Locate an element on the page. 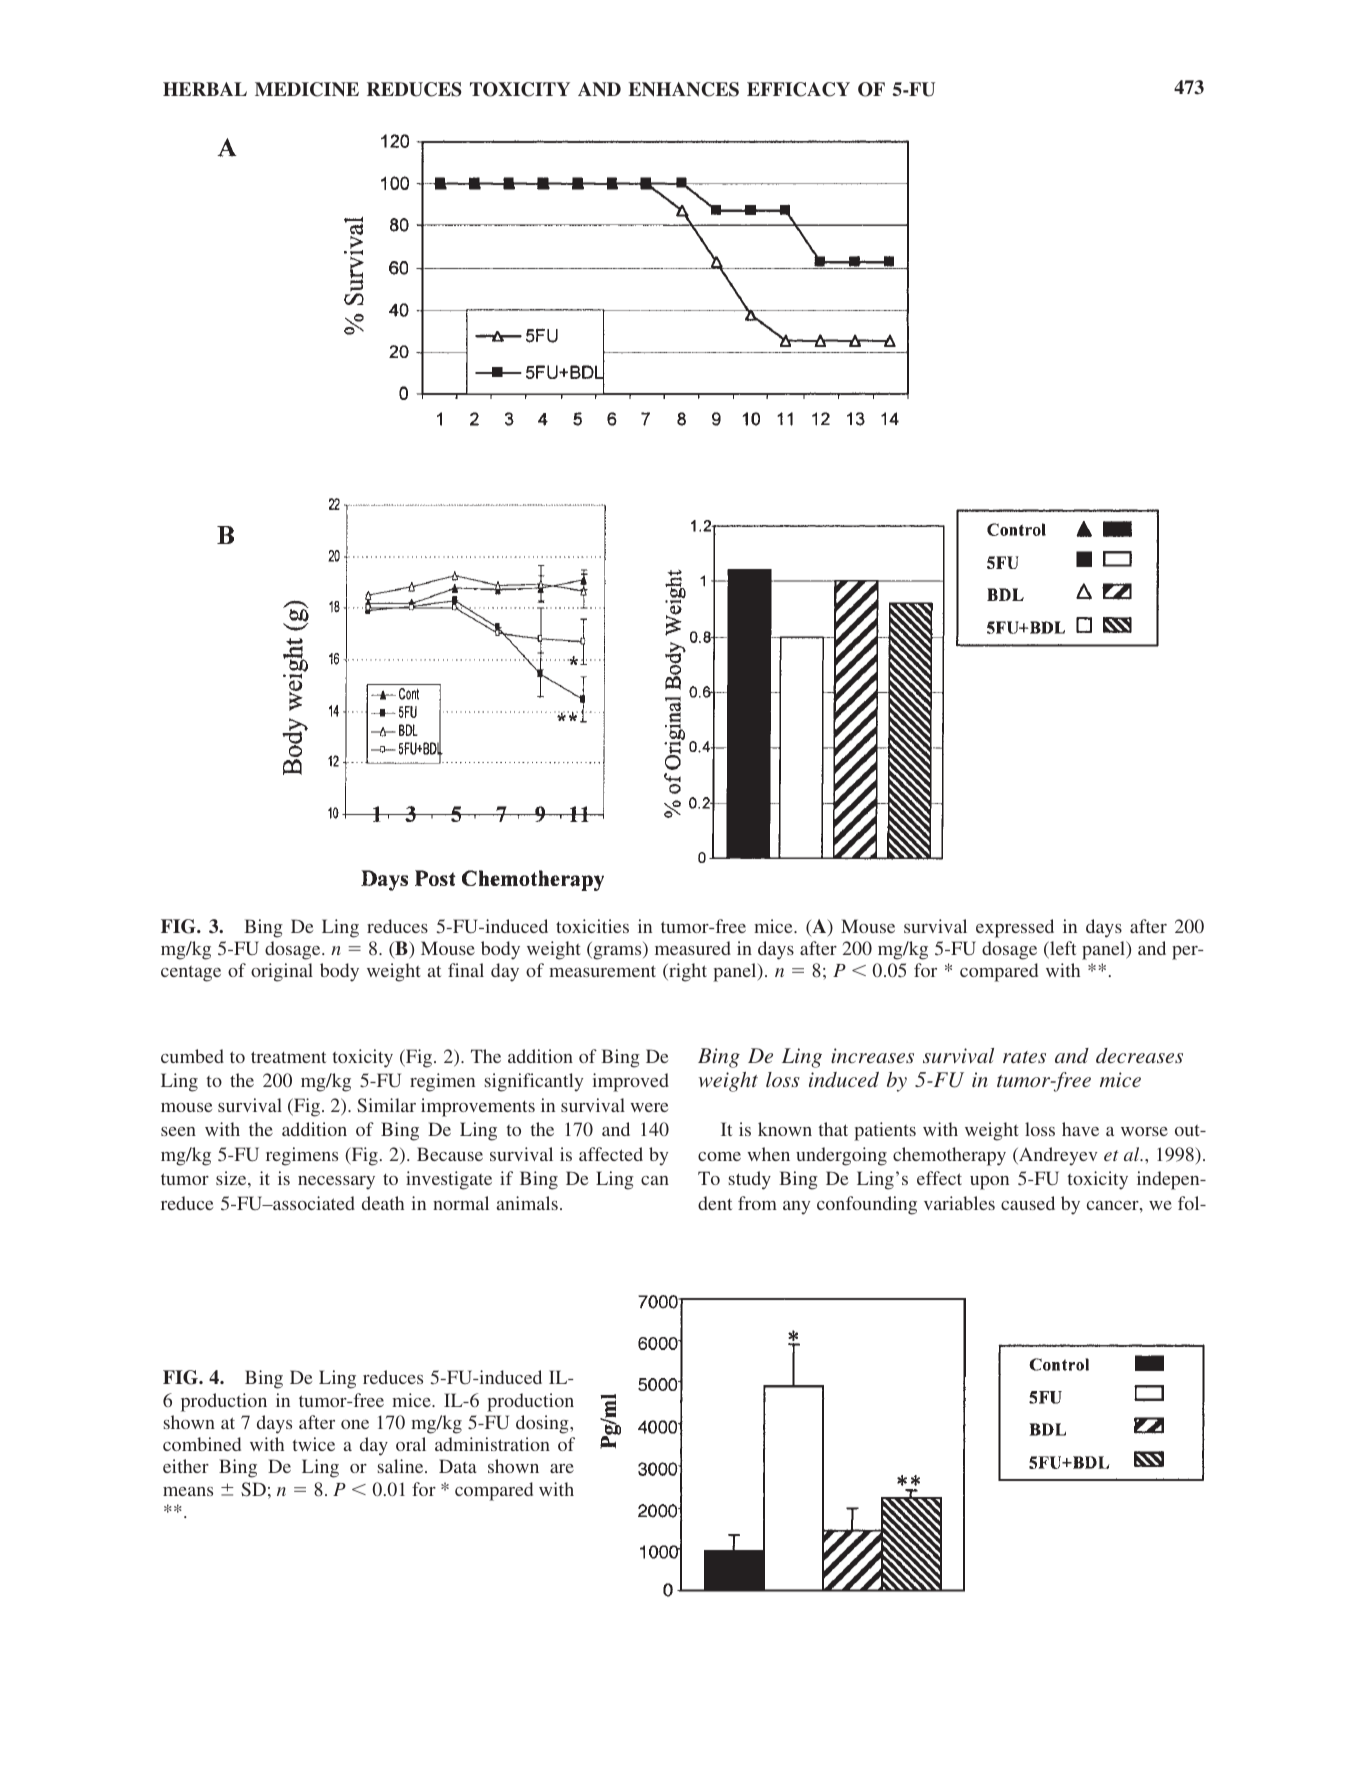 The height and width of the document is (1767, 1365). ENHANCES is located at coordinates (683, 89).
